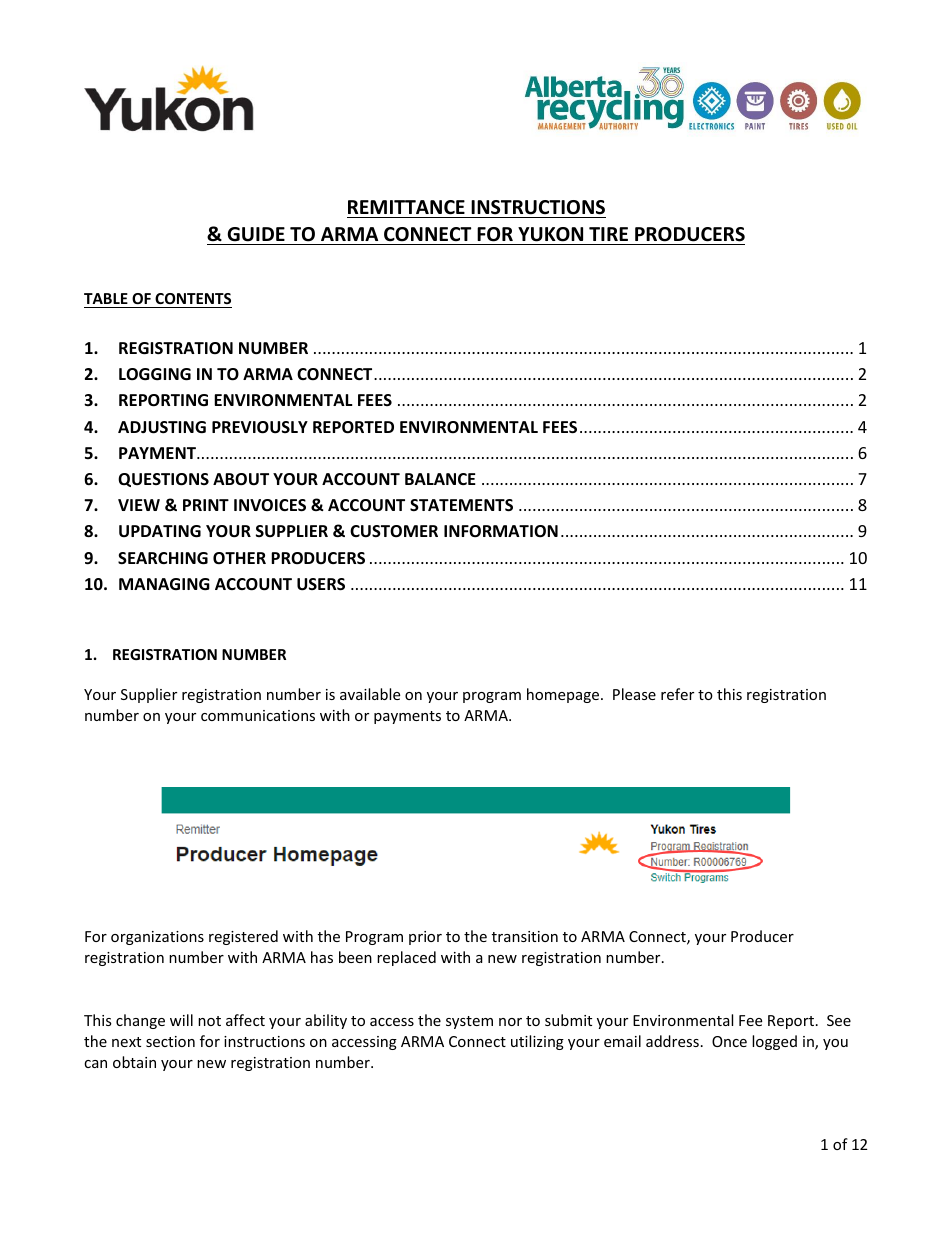  I want to click on Once, so click(729, 1041).
